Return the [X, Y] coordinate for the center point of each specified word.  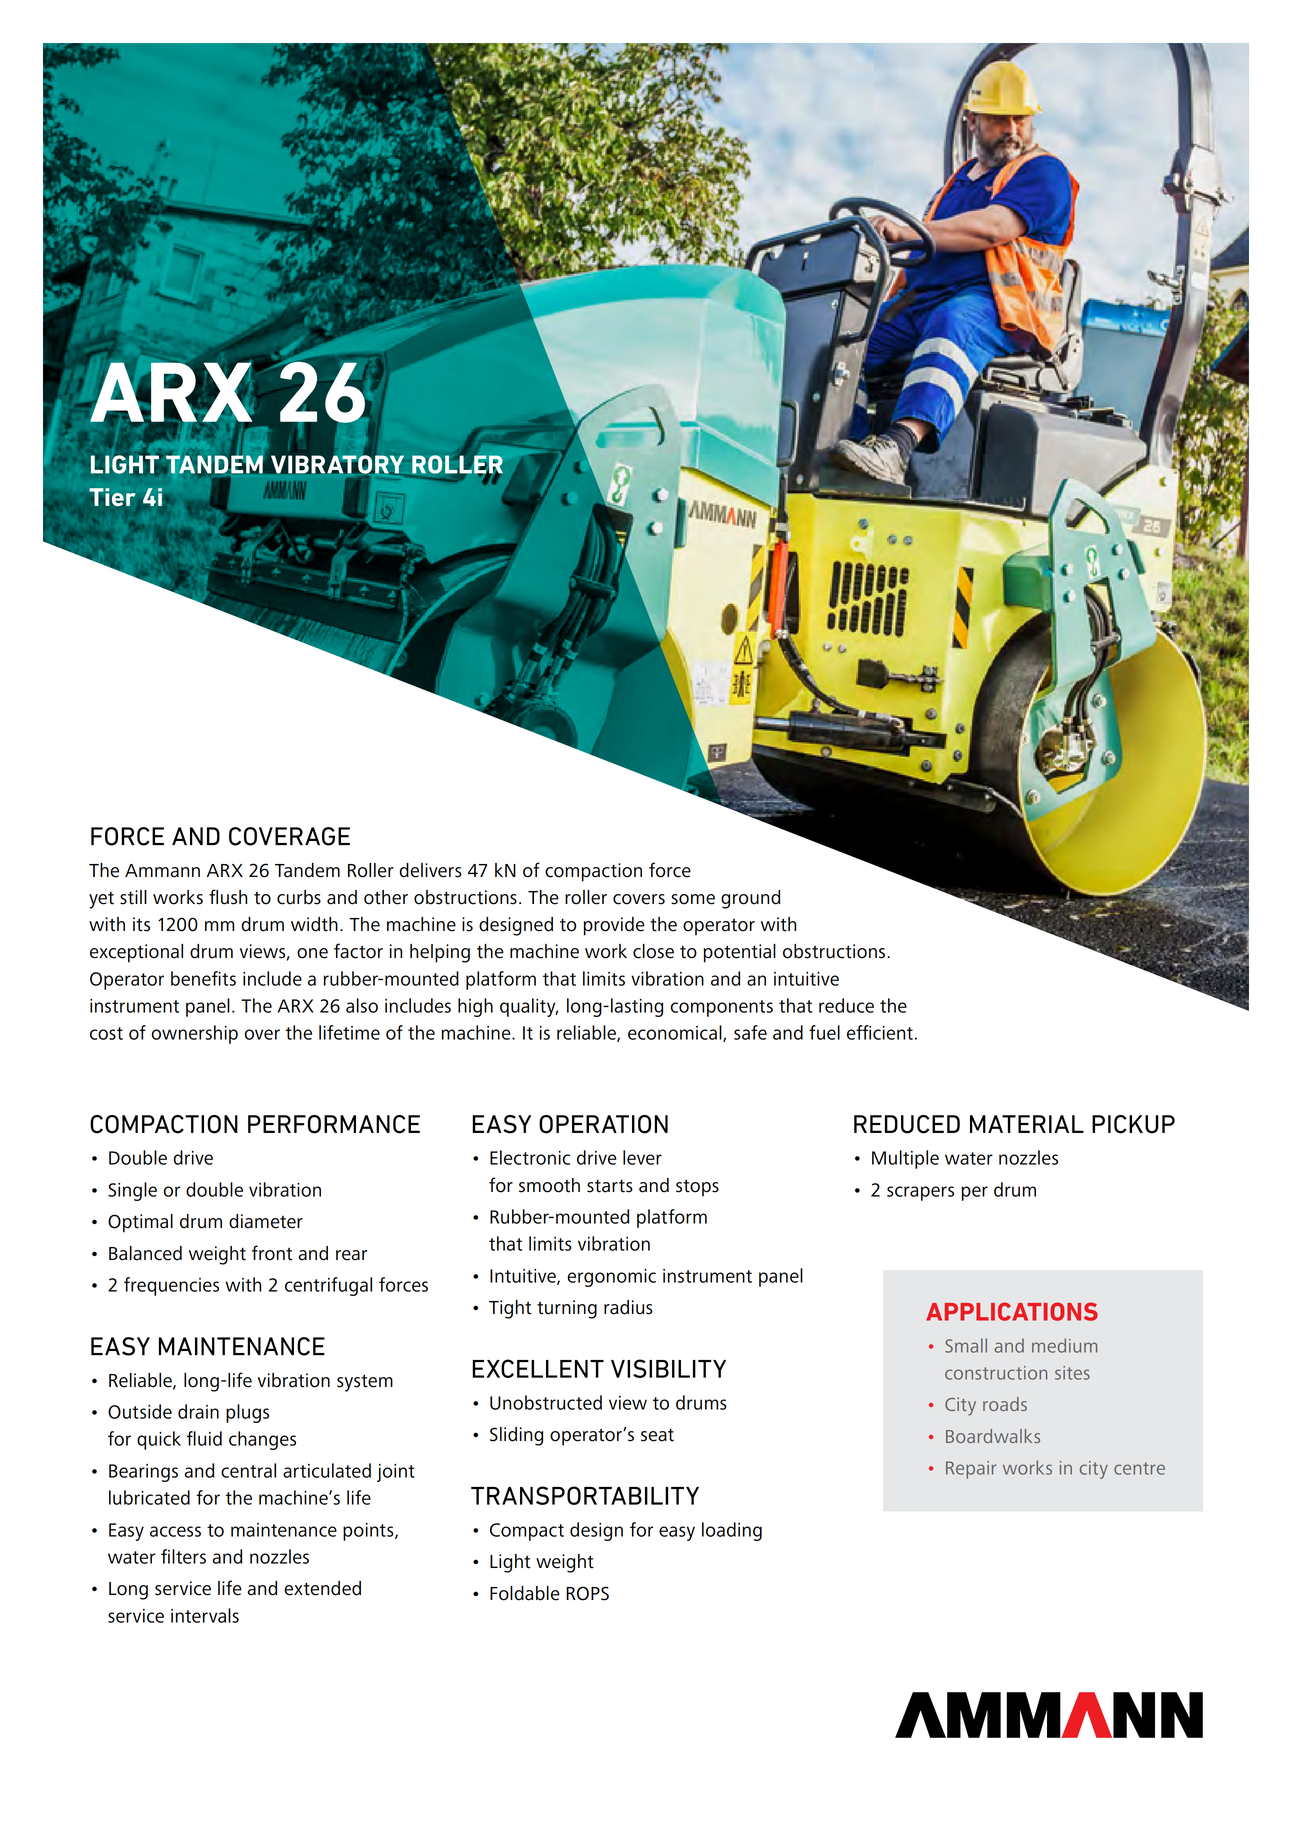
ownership [194, 1034]
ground [750, 899]
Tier [112, 497]
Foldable [525, 1593]
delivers [430, 870]
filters [183, 1556]
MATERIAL [1027, 1124]
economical [676, 1033]
